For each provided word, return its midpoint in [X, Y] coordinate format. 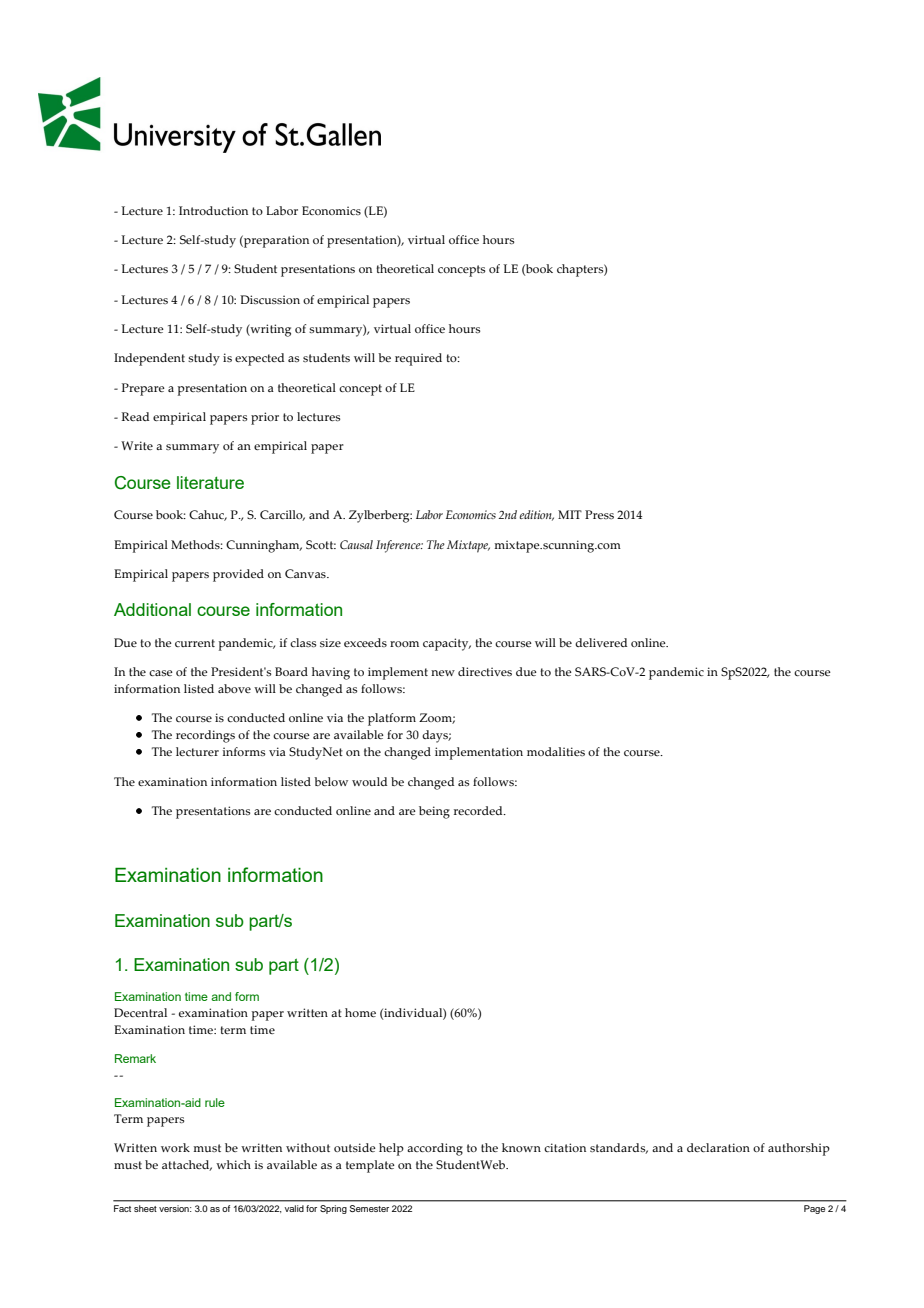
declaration [718, 1147]
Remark [135, 1058]
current [195, 643]
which [233, 1164]
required [418, 359]
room [404, 644]
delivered [601, 642]
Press [599, 514]
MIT [570, 514]
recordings [205, 736]
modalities [556, 751]
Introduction [213, 210]
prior [265, 418]
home [360, 1012]
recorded [479, 810]
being [434, 812]
